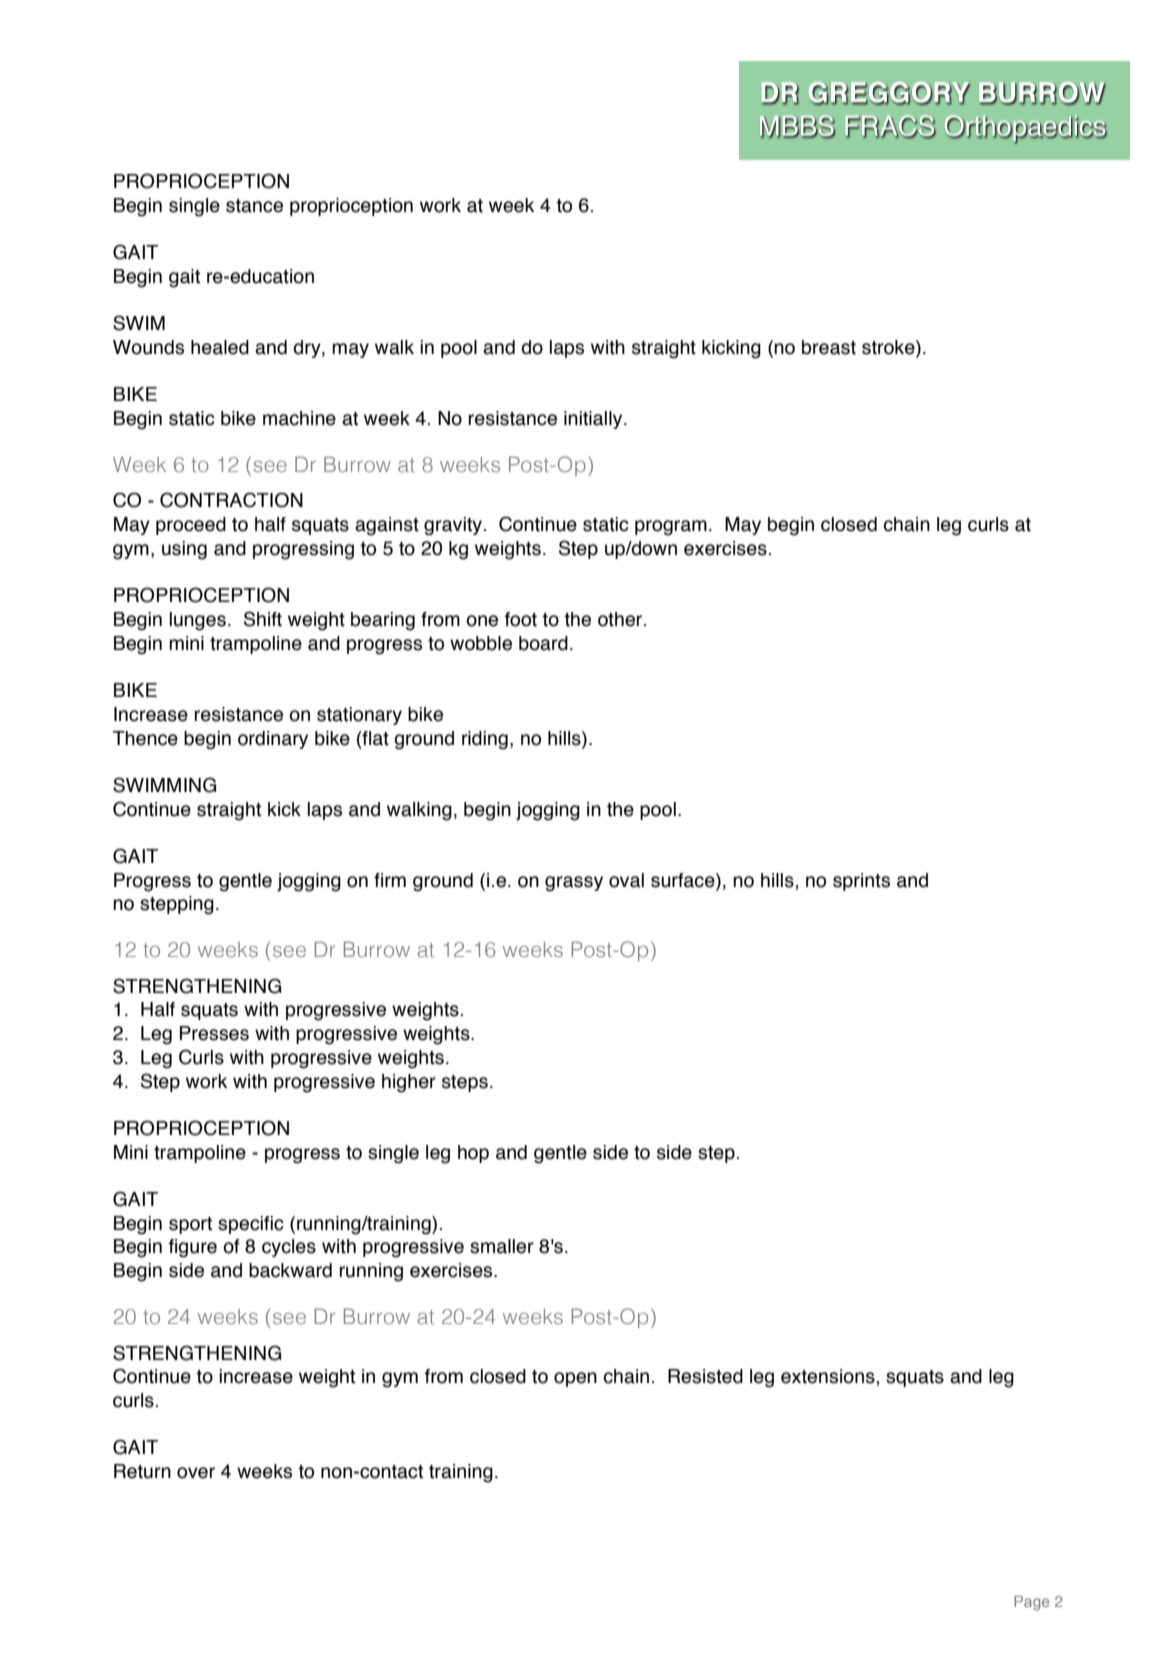 The image size is (1175, 1662). I want to click on Presses, so click(214, 1033).
